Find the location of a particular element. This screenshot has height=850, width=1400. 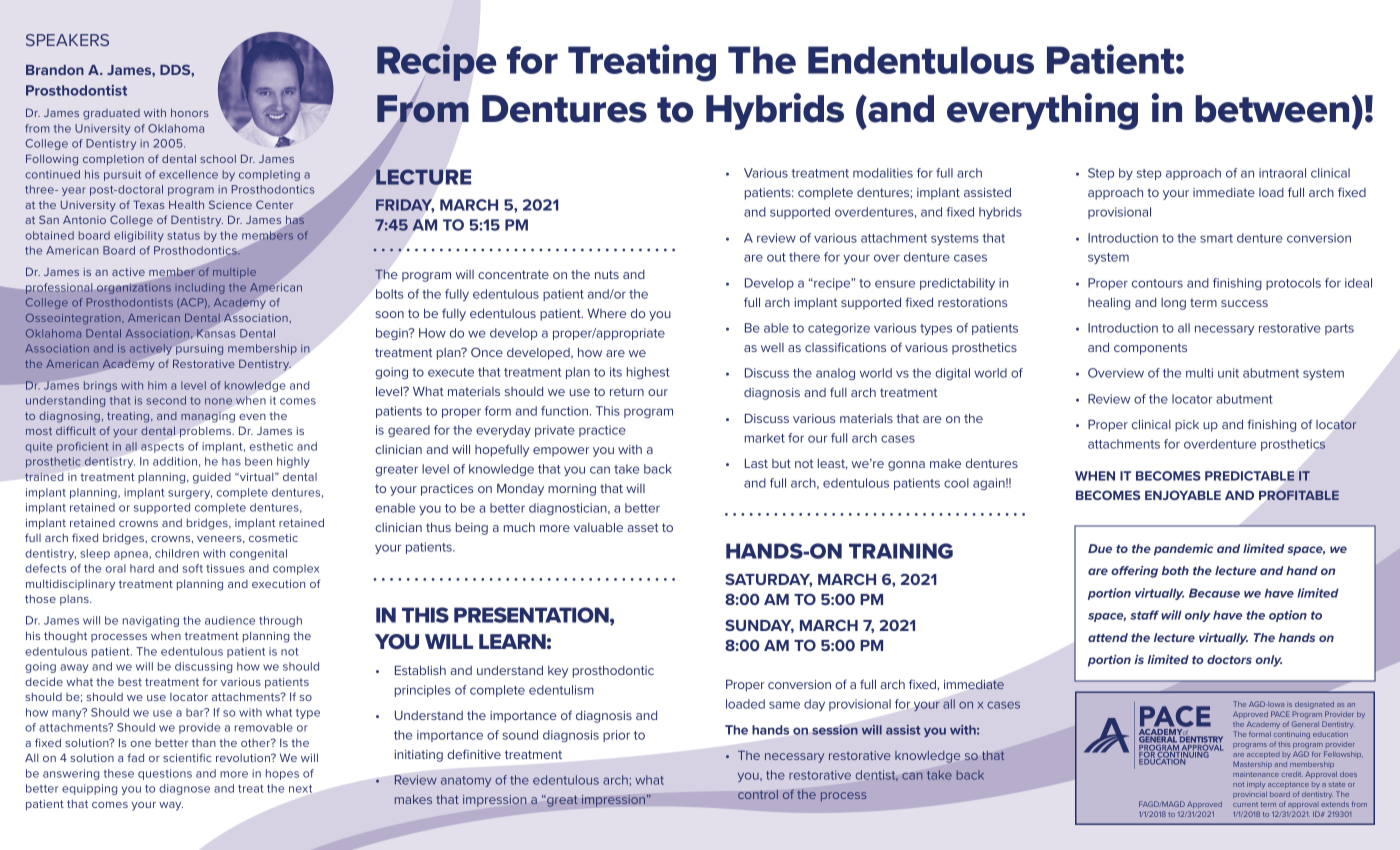

Brandon is located at coordinates (55, 70).
